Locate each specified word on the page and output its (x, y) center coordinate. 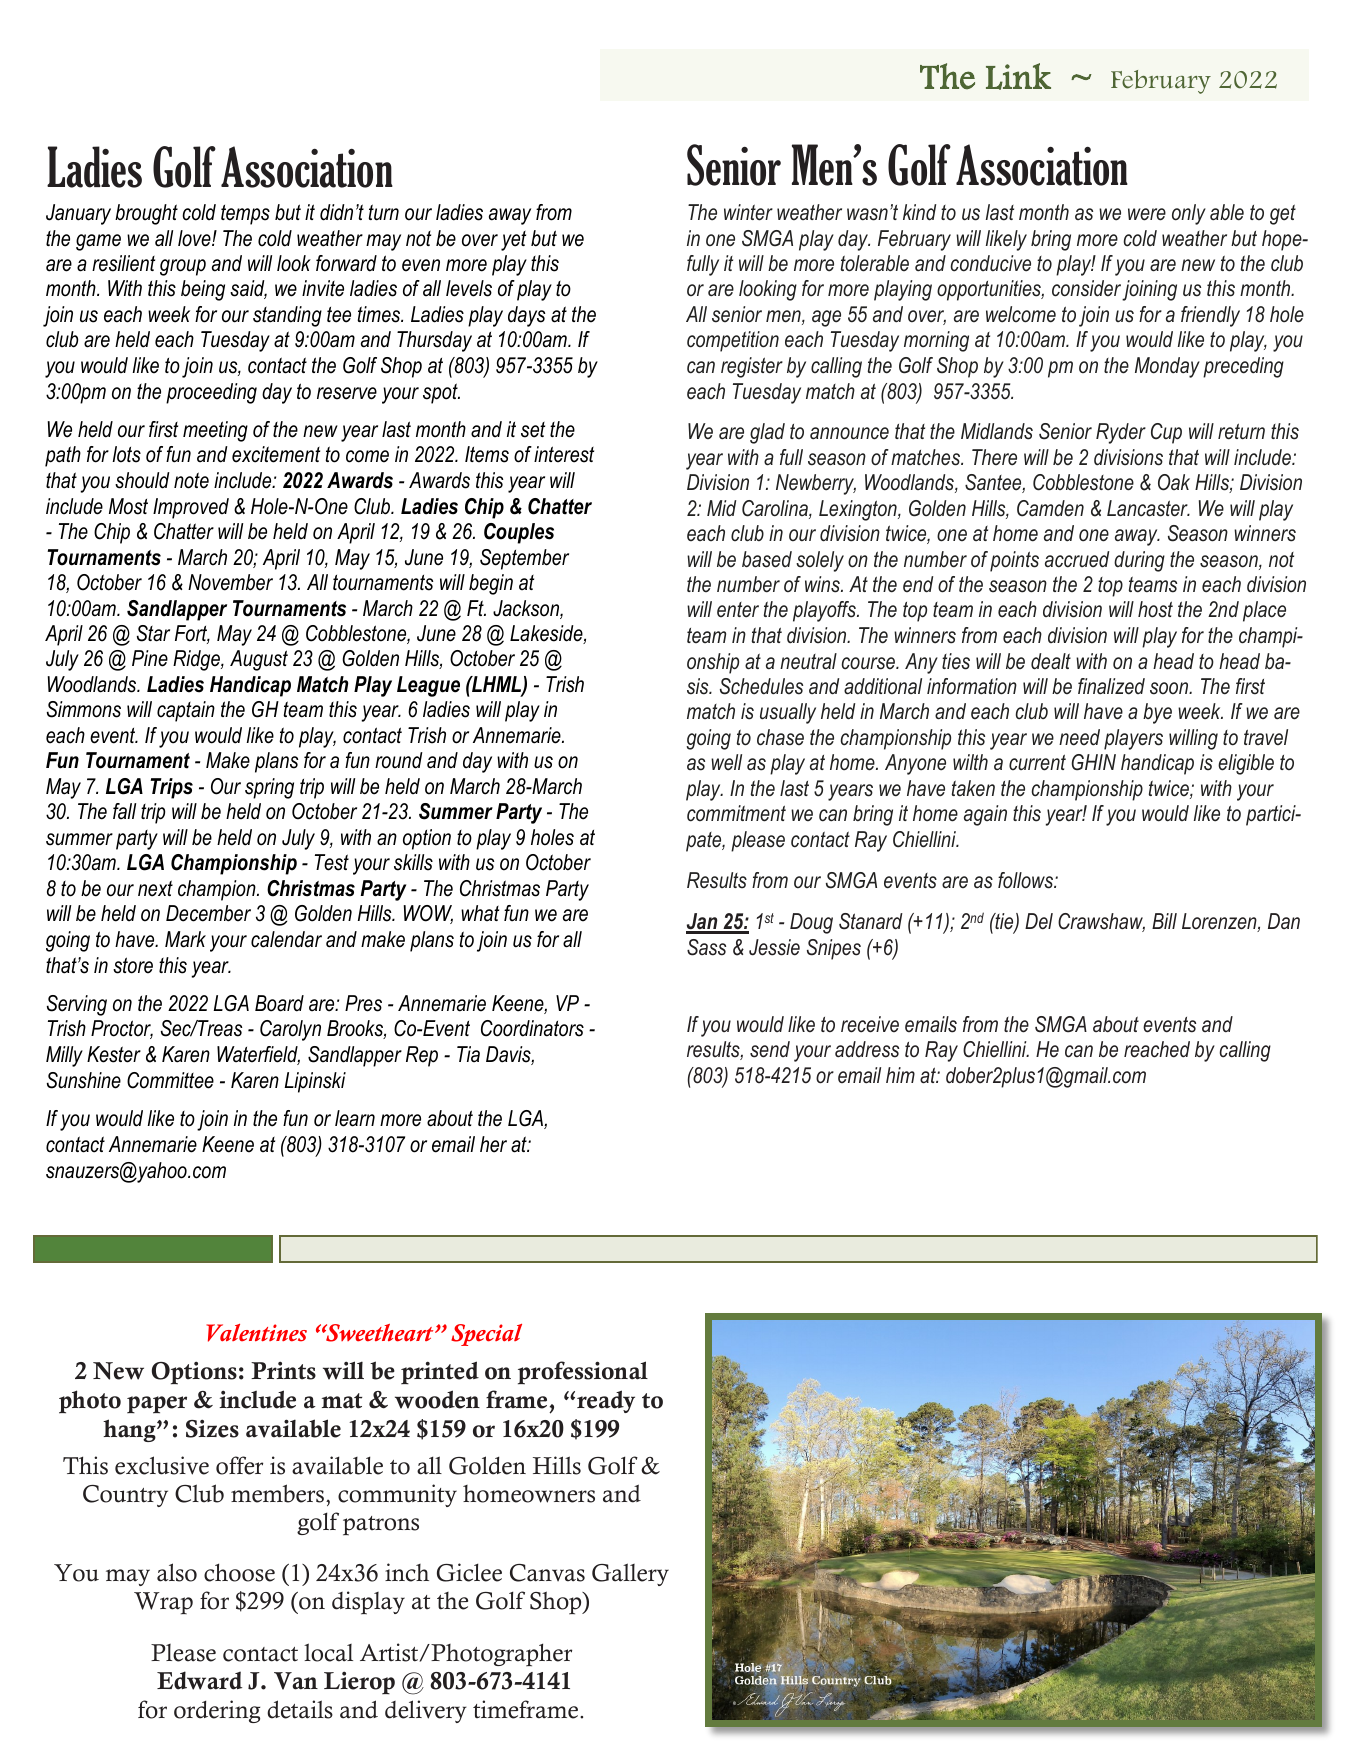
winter (748, 212)
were (1147, 214)
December (208, 913)
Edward (199, 1680)
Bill (1164, 921)
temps (245, 215)
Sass (706, 947)
